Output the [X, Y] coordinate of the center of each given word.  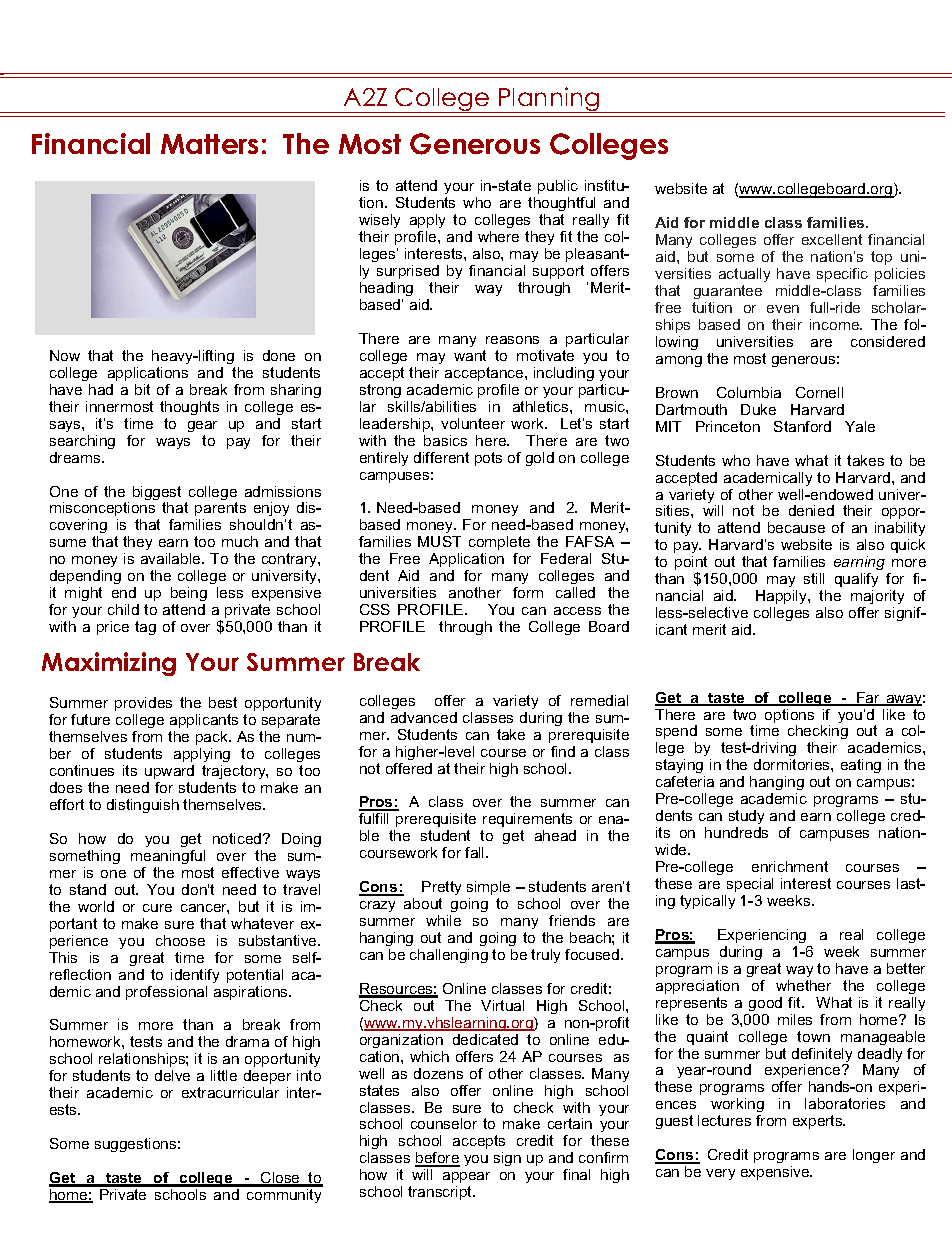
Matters [209, 144]
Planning [549, 100]
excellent [832, 239]
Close [280, 1179]
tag [145, 628]
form [528, 592]
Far [868, 699]
